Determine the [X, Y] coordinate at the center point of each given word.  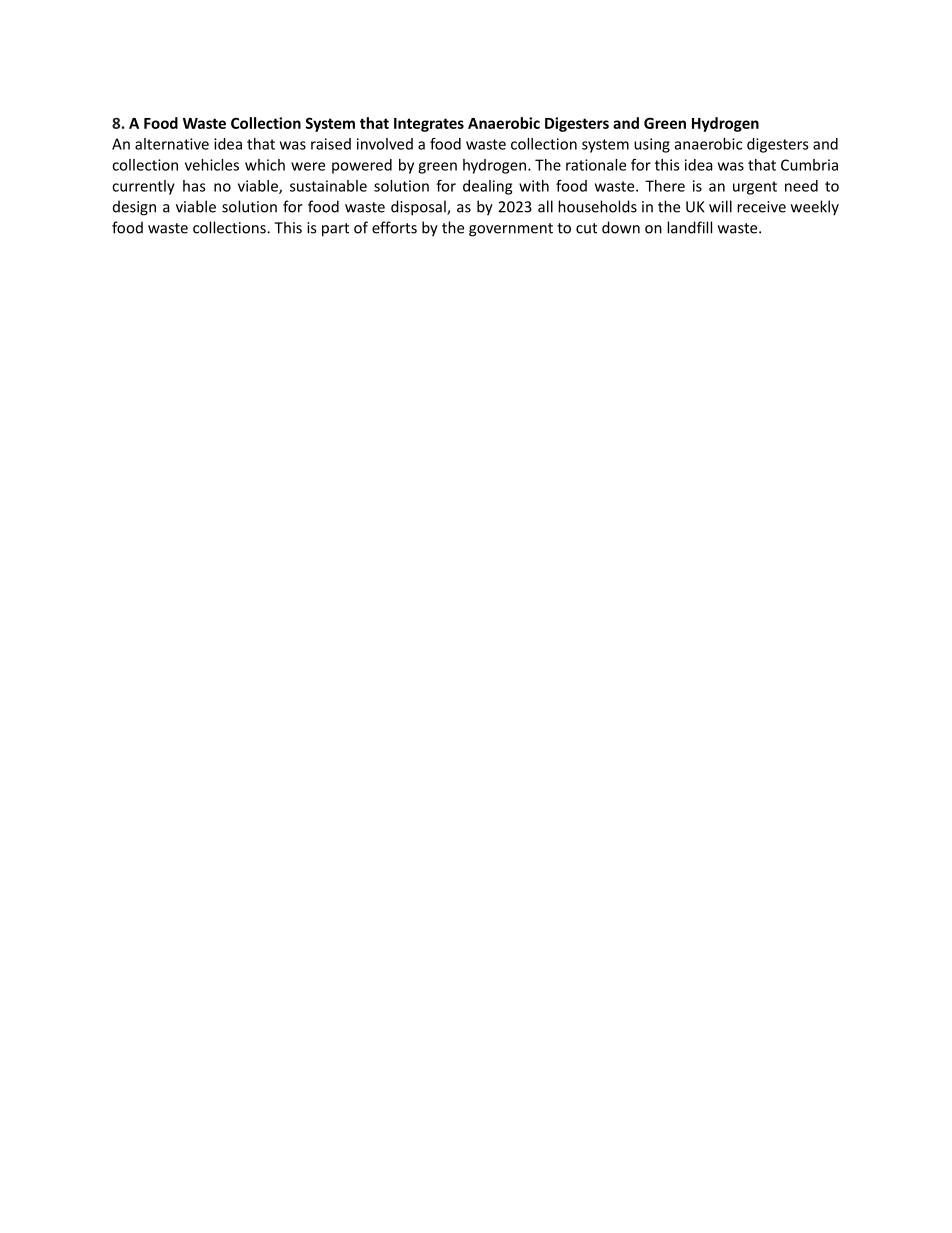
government [511, 230]
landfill [689, 227]
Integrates [429, 125]
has [194, 186]
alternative [172, 144]
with [534, 186]
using [652, 145]
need [801, 186]
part [335, 230]
